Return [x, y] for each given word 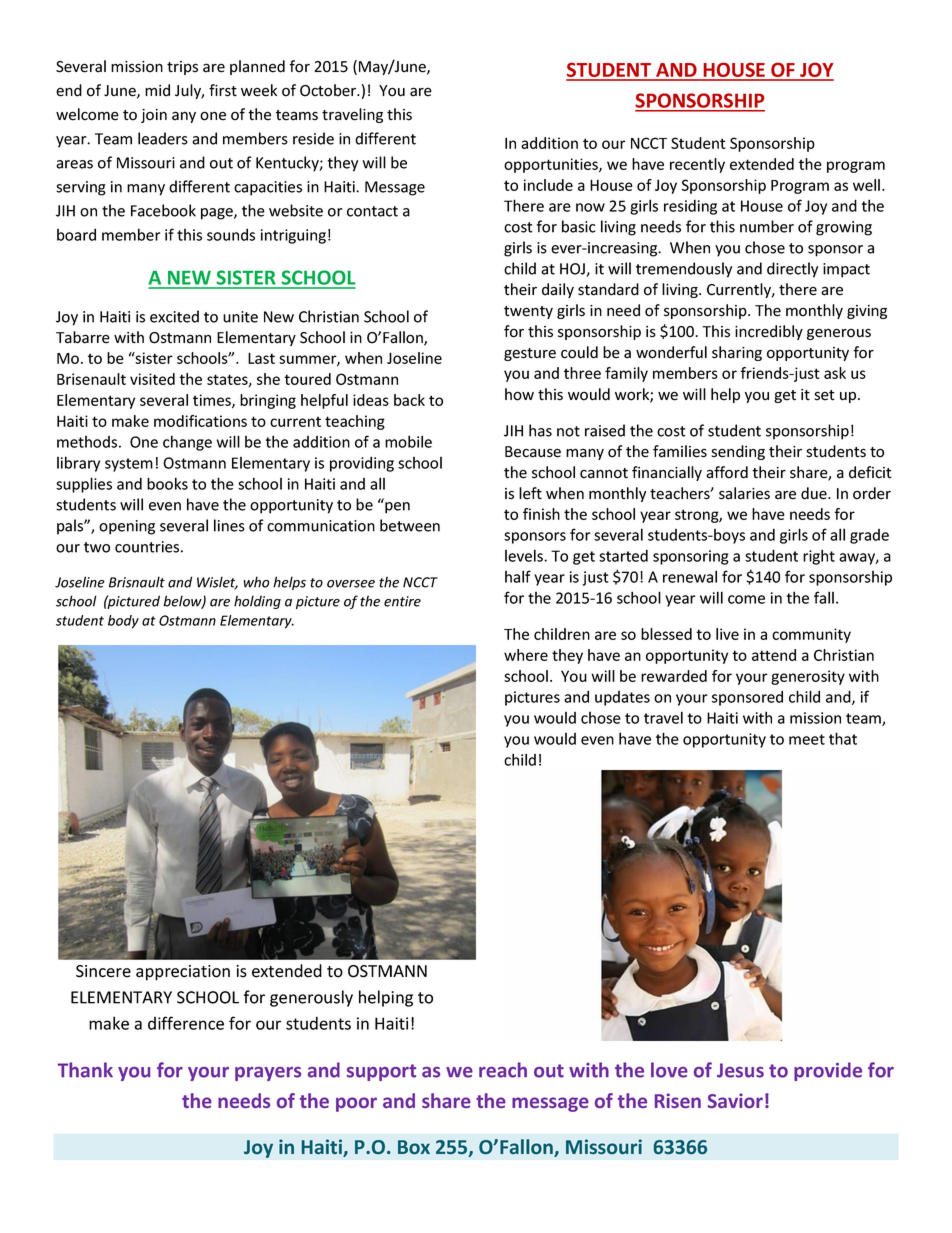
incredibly [769, 332]
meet [807, 739]
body [123, 622]
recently [697, 165]
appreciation [183, 973]
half [518, 576]
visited [152, 379]
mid [157, 90]
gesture [530, 354]
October [329, 90]
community [811, 635]
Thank [85, 1070]
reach [503, 1070]
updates [622, 698]
